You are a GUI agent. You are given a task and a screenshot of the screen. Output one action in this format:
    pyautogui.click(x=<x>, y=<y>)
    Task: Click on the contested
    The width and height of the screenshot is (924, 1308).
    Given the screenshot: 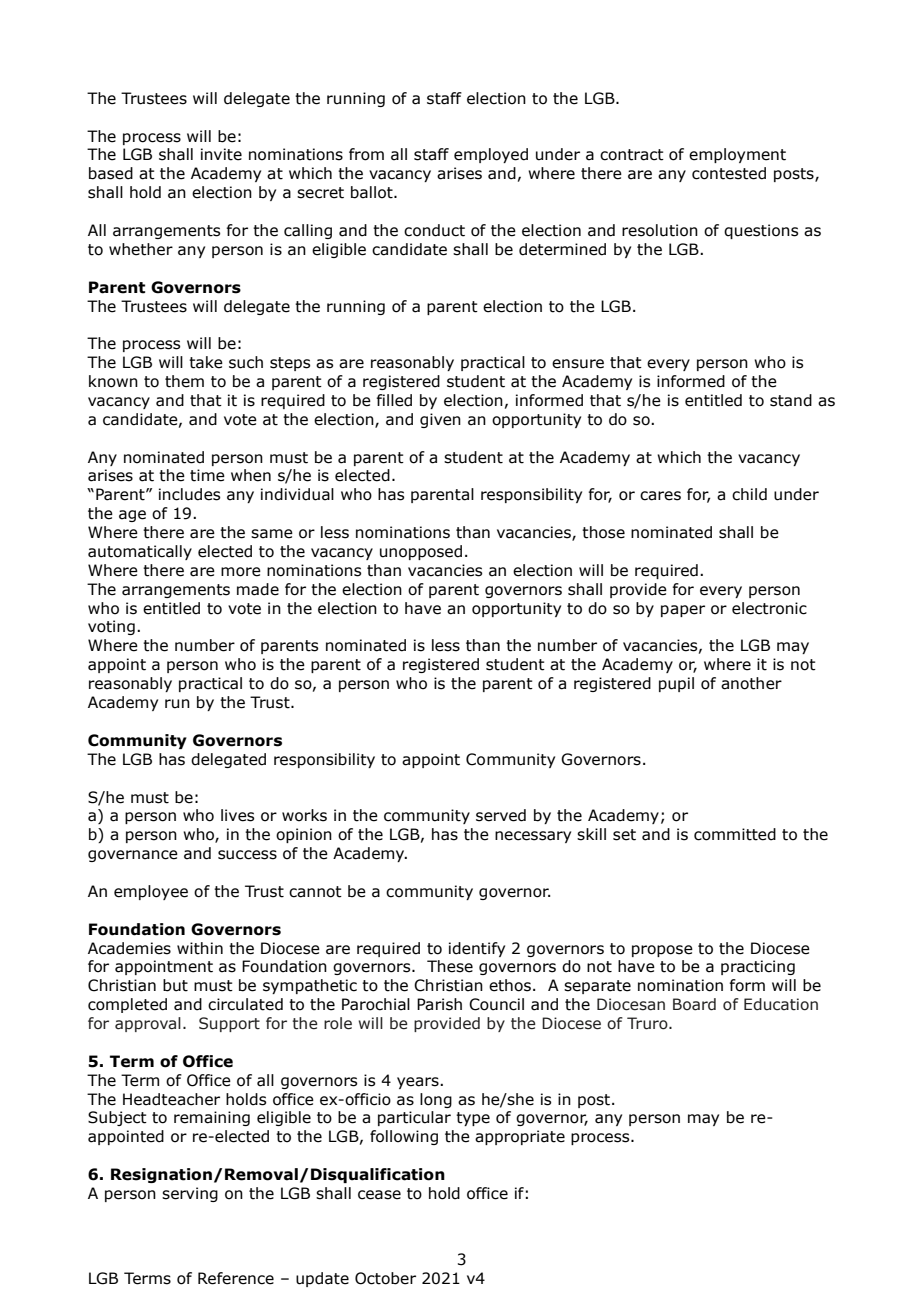 What is the action you would take?
    pyautogui.click(x=729, y=173)
